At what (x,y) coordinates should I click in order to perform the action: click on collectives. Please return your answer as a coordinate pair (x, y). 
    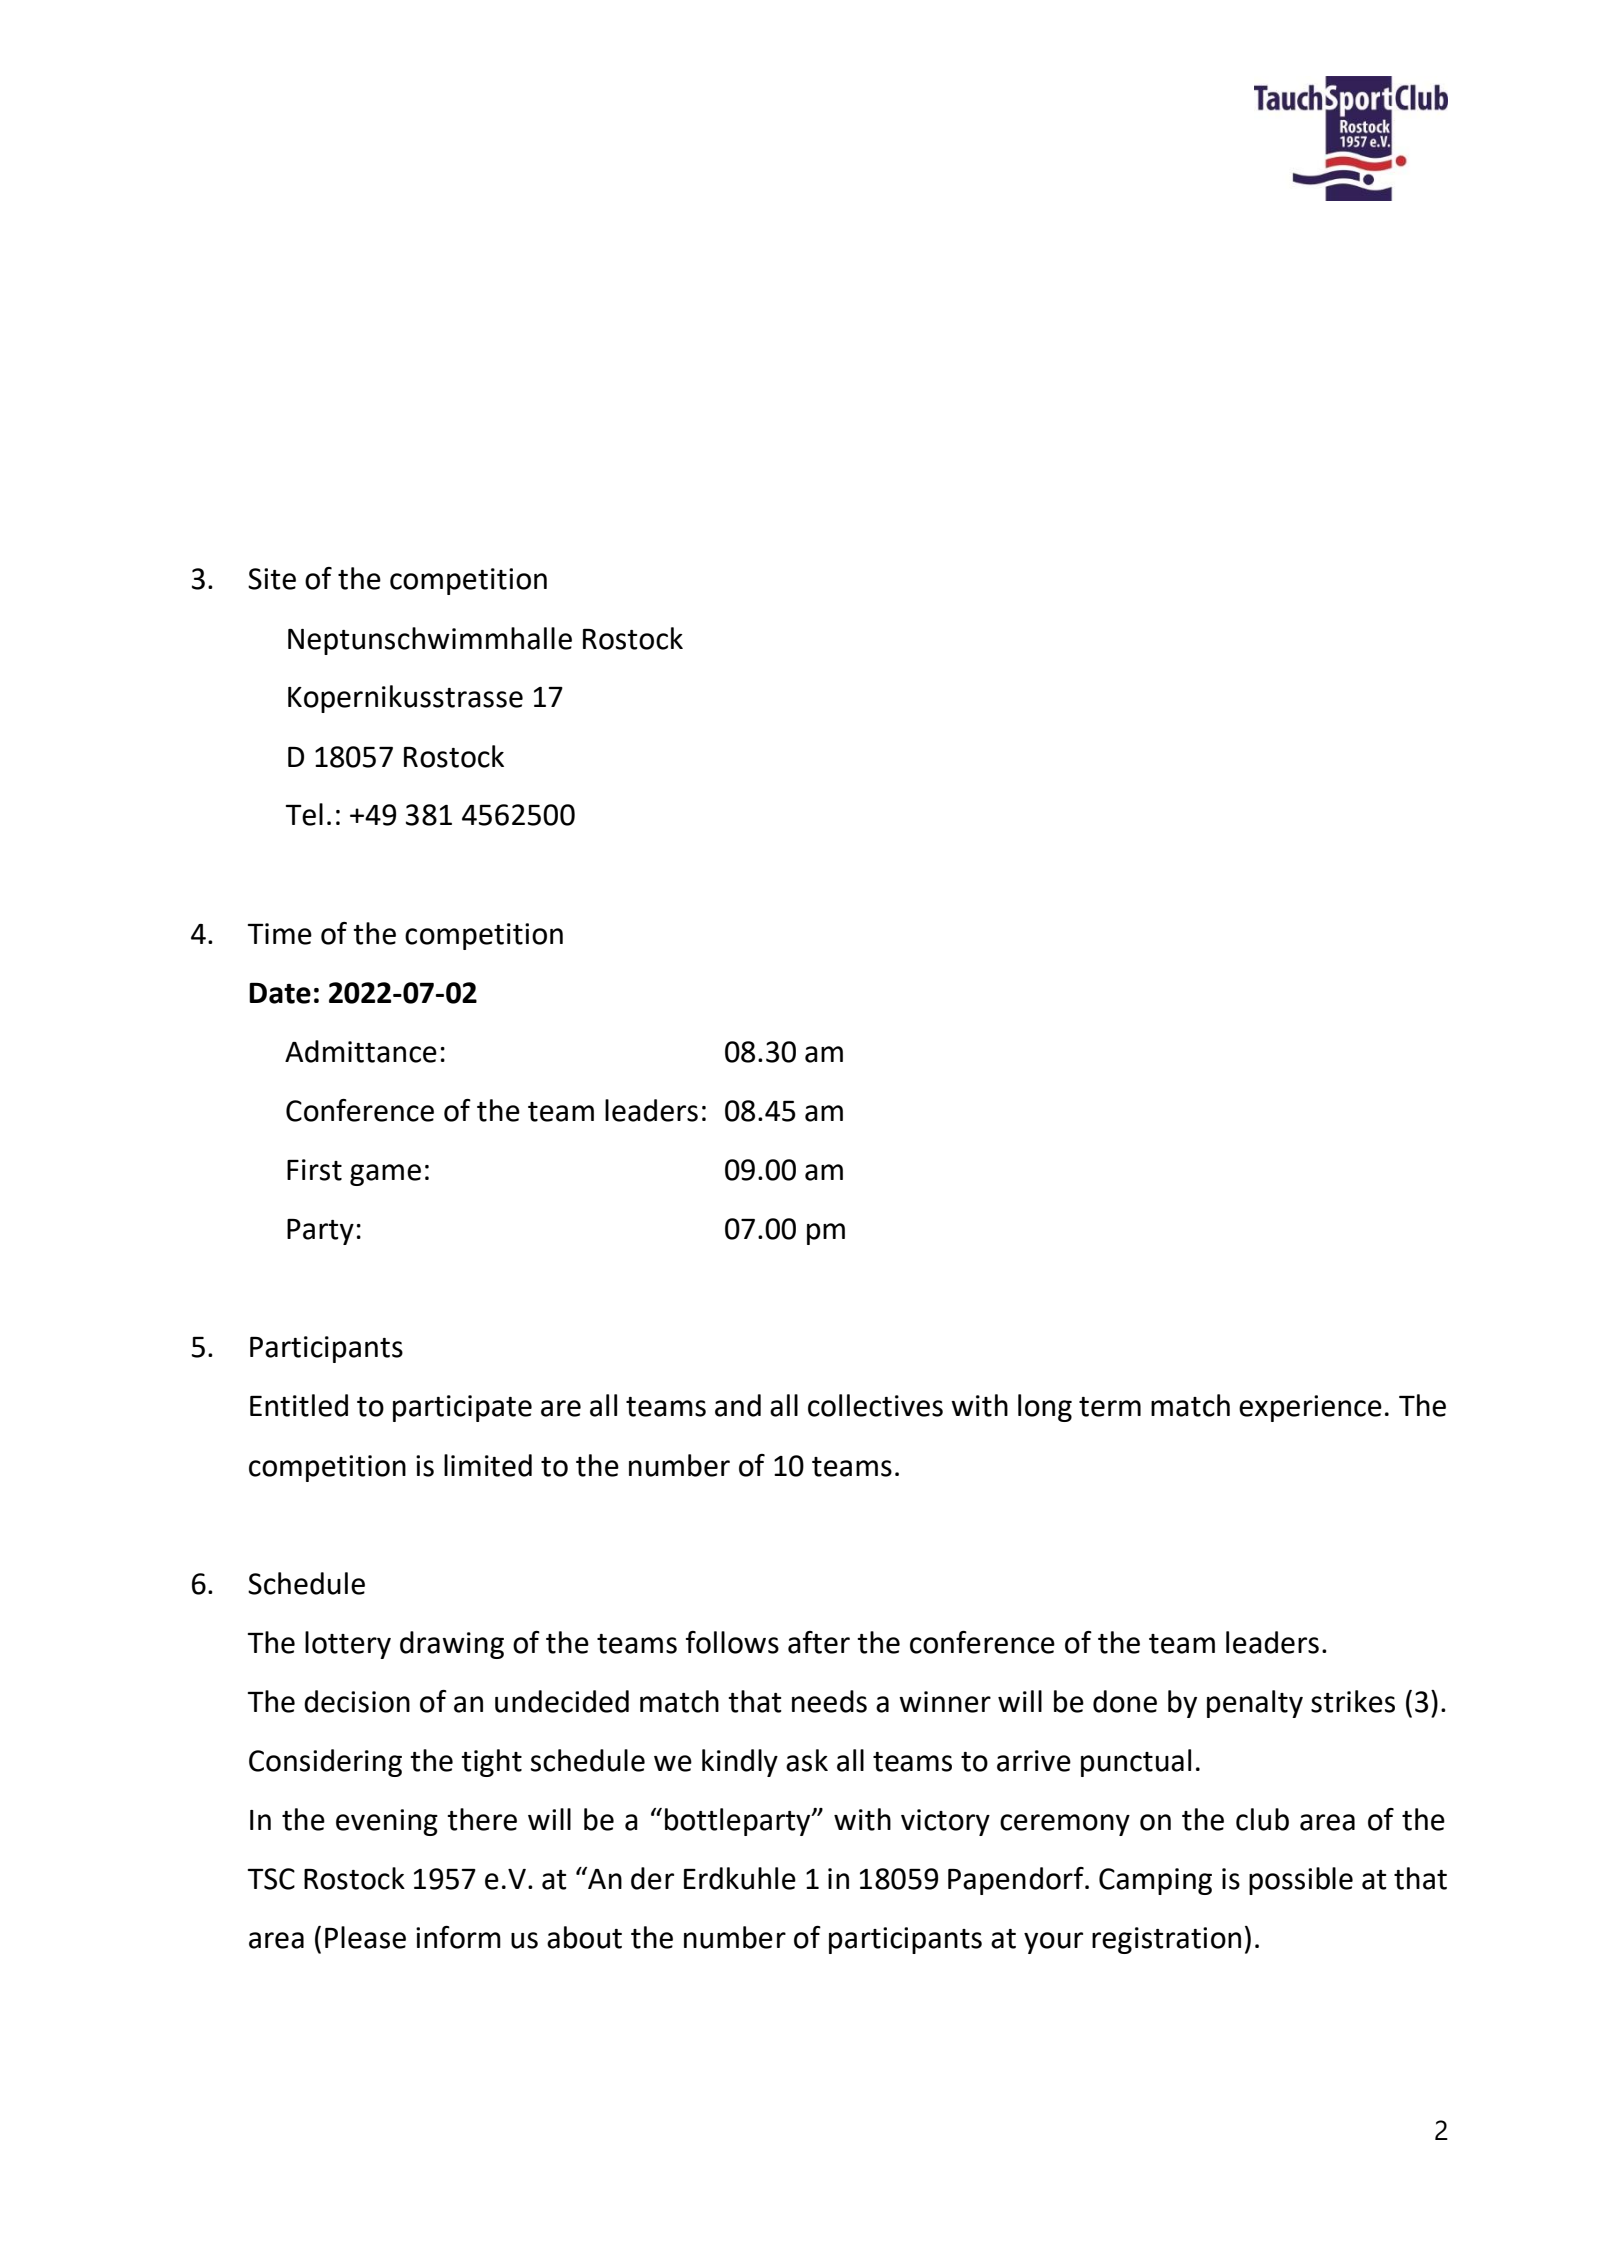
    Looking at the image, I should click on (875, 1405).
